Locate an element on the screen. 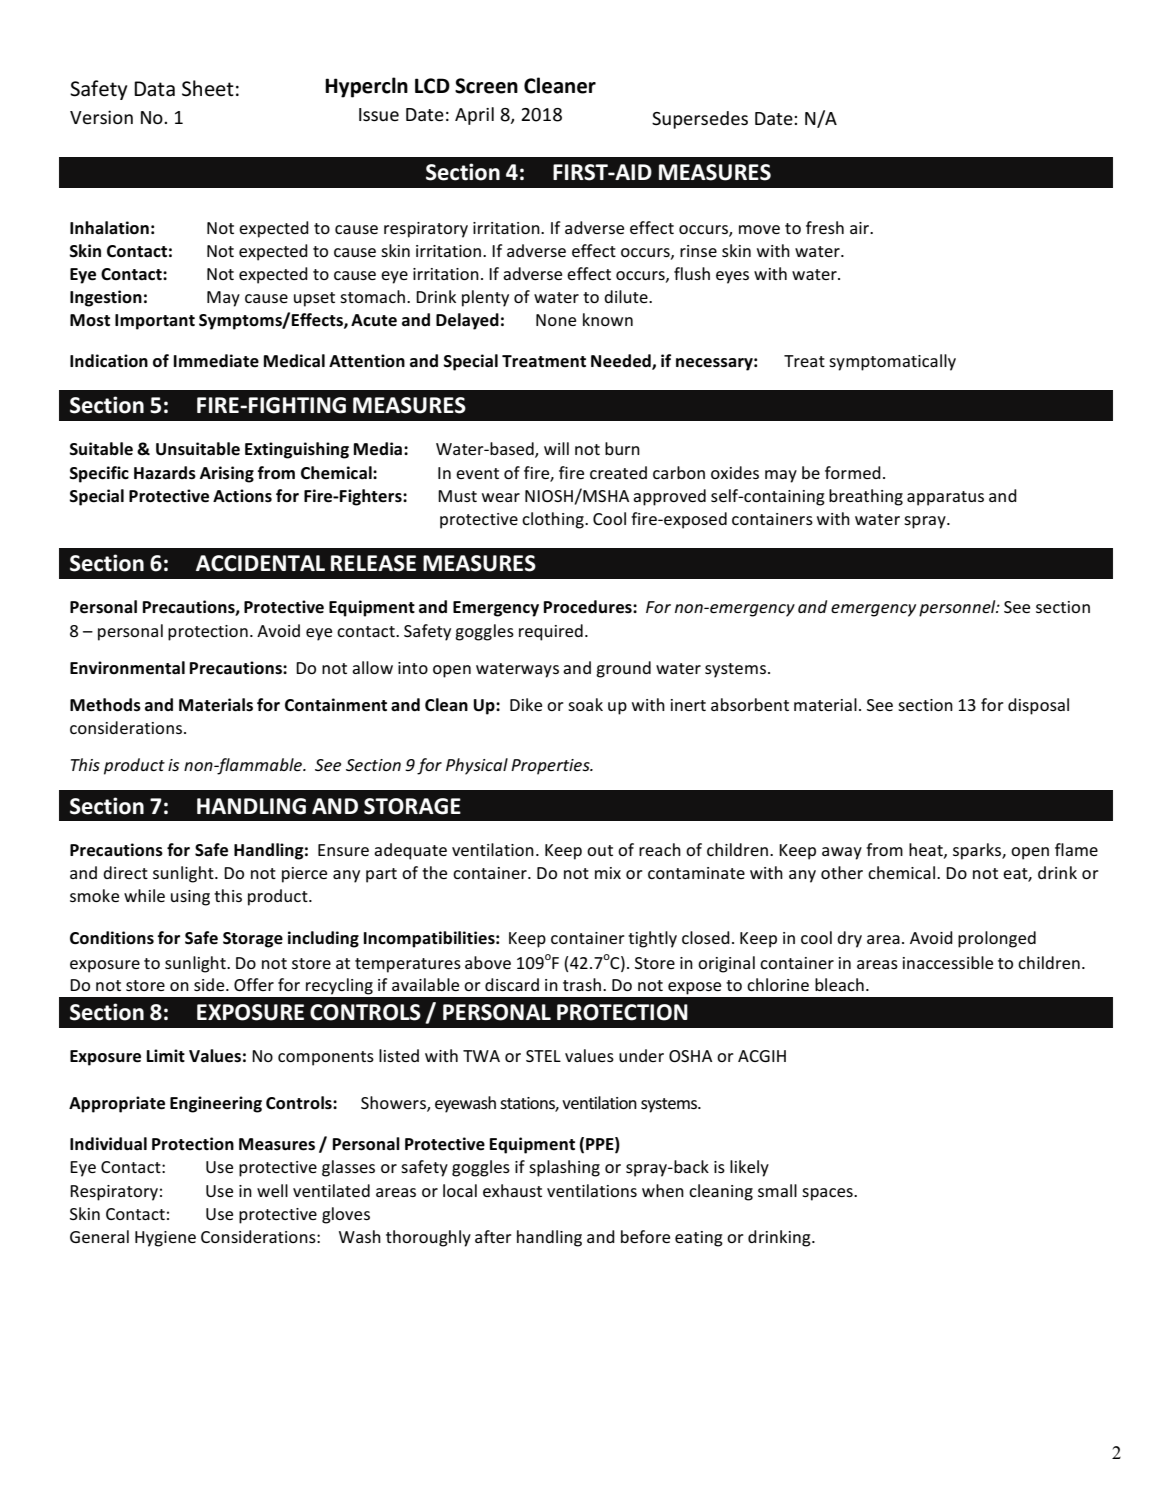  ground is located at coordinates (623, 669).
